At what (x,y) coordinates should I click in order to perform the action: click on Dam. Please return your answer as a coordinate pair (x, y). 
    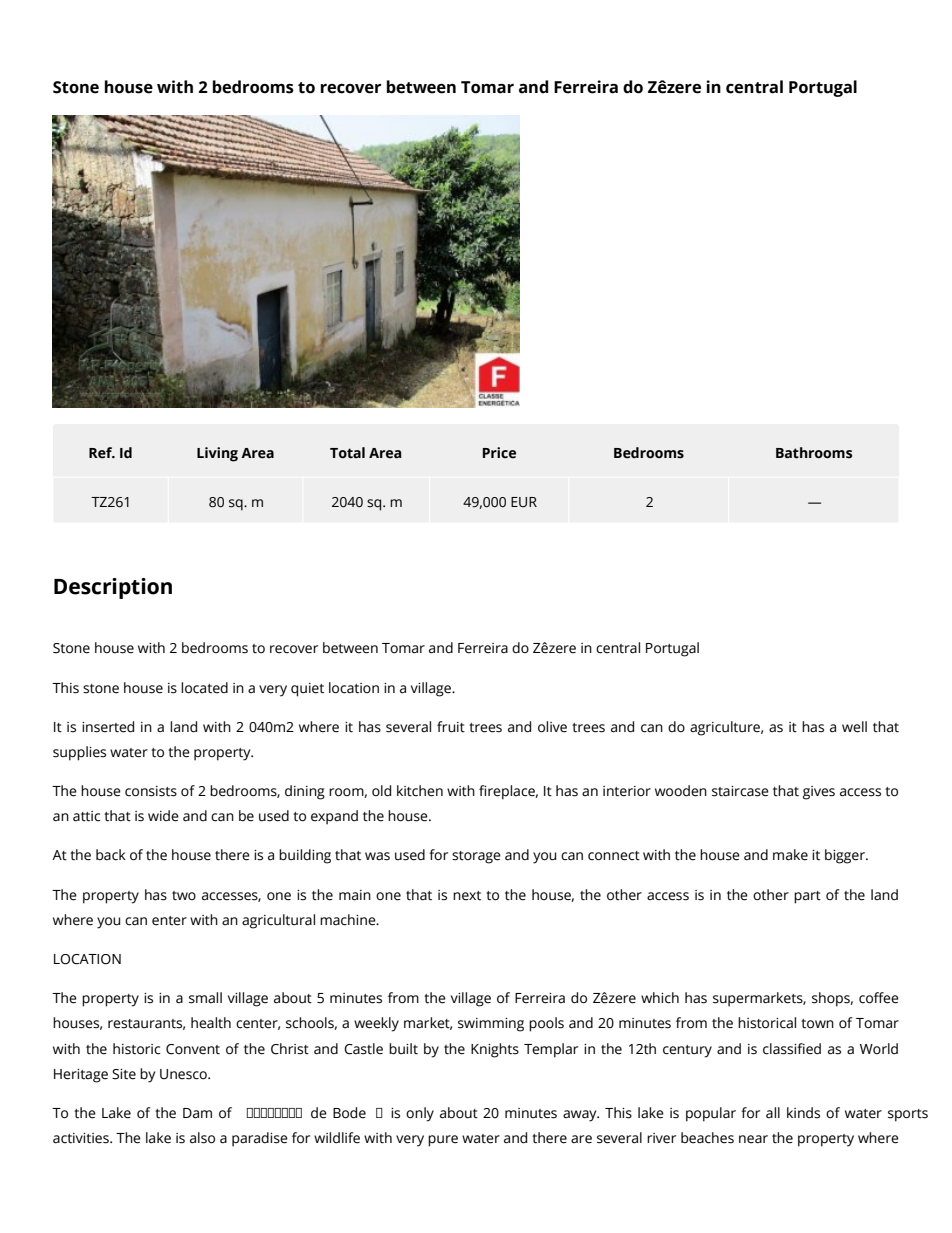
    Looking at the image, I should click on (197, 1113).
